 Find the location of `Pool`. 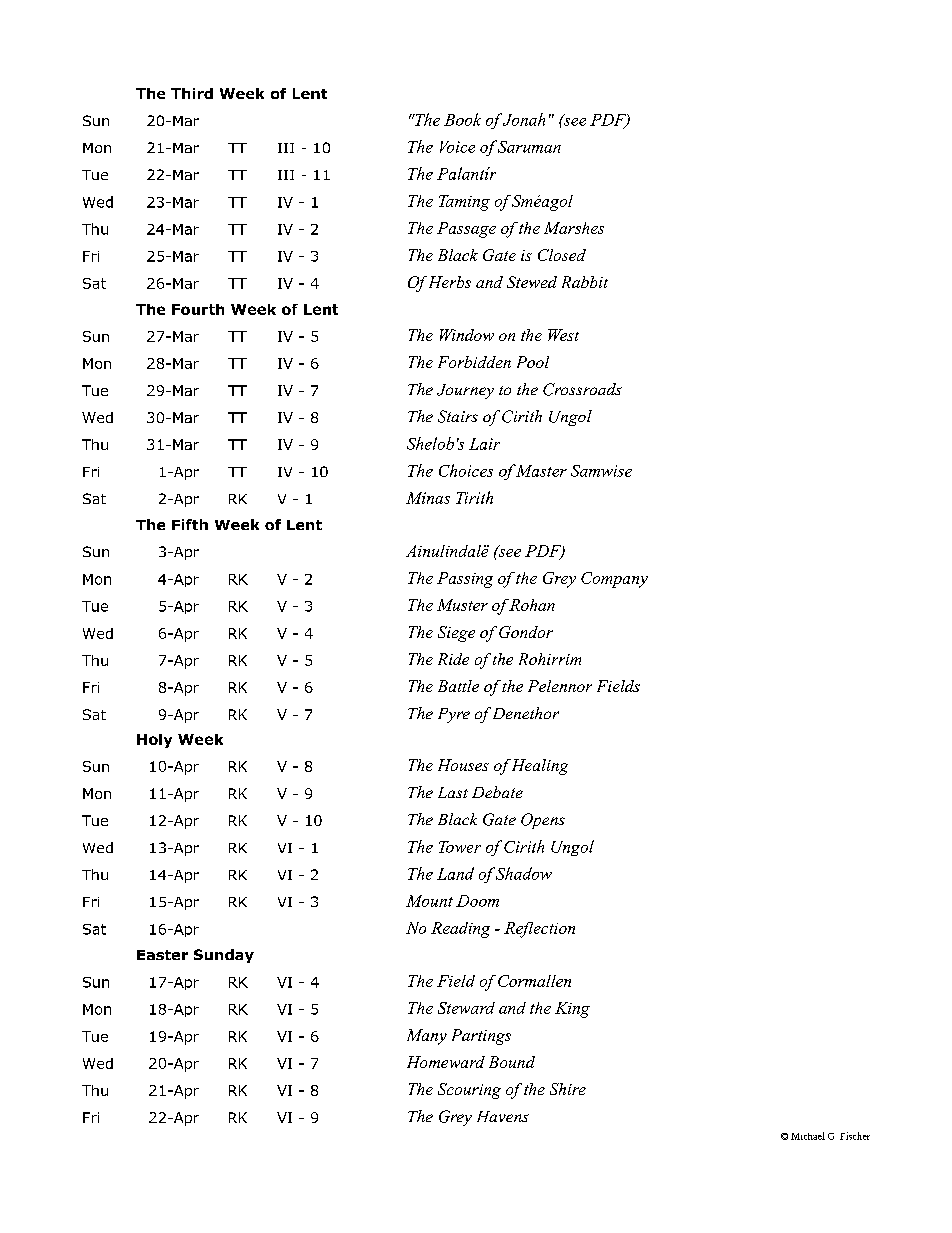

Pool is located at coordinates (533, 362).
